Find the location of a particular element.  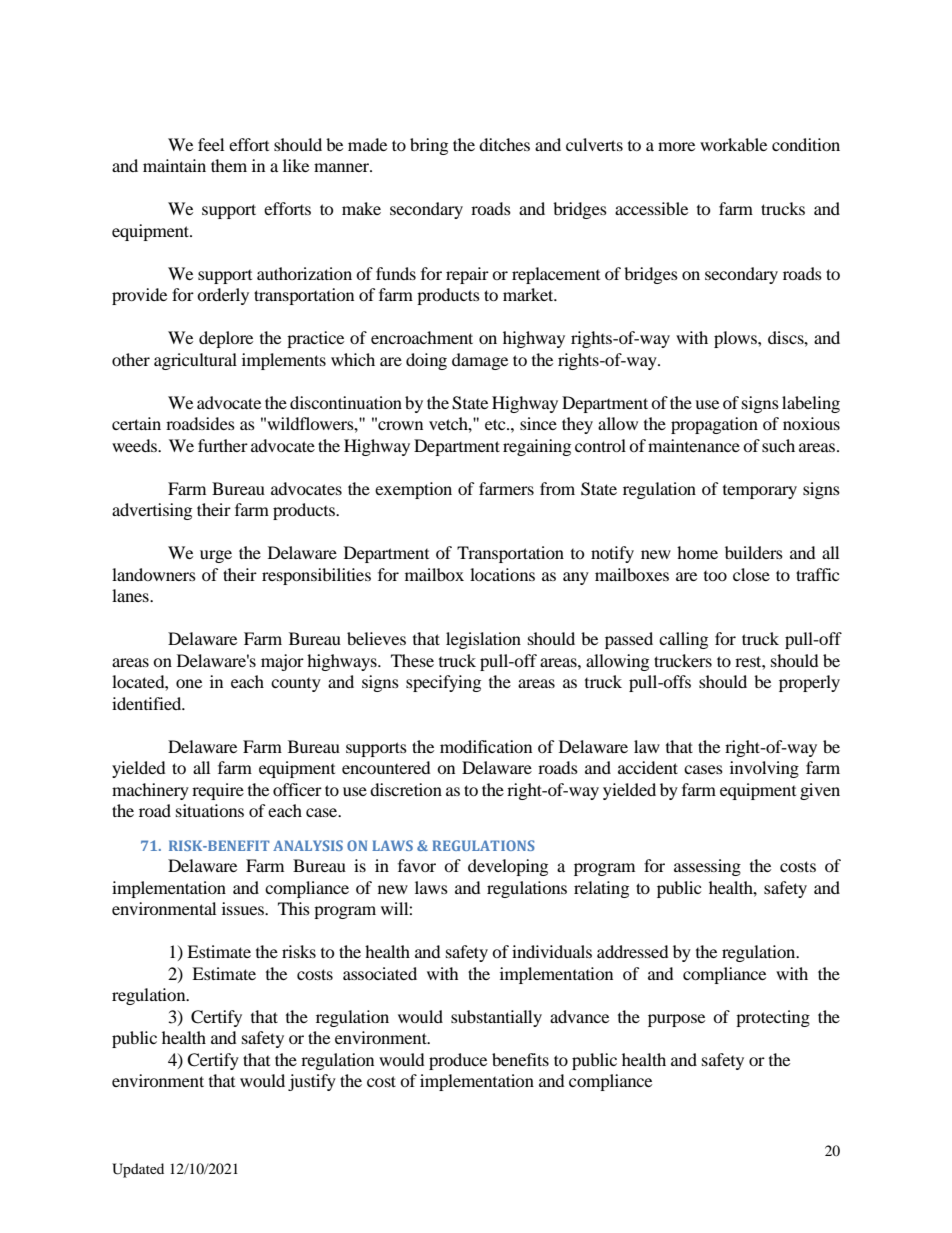

legislation is located at coordinates (483, 640).
